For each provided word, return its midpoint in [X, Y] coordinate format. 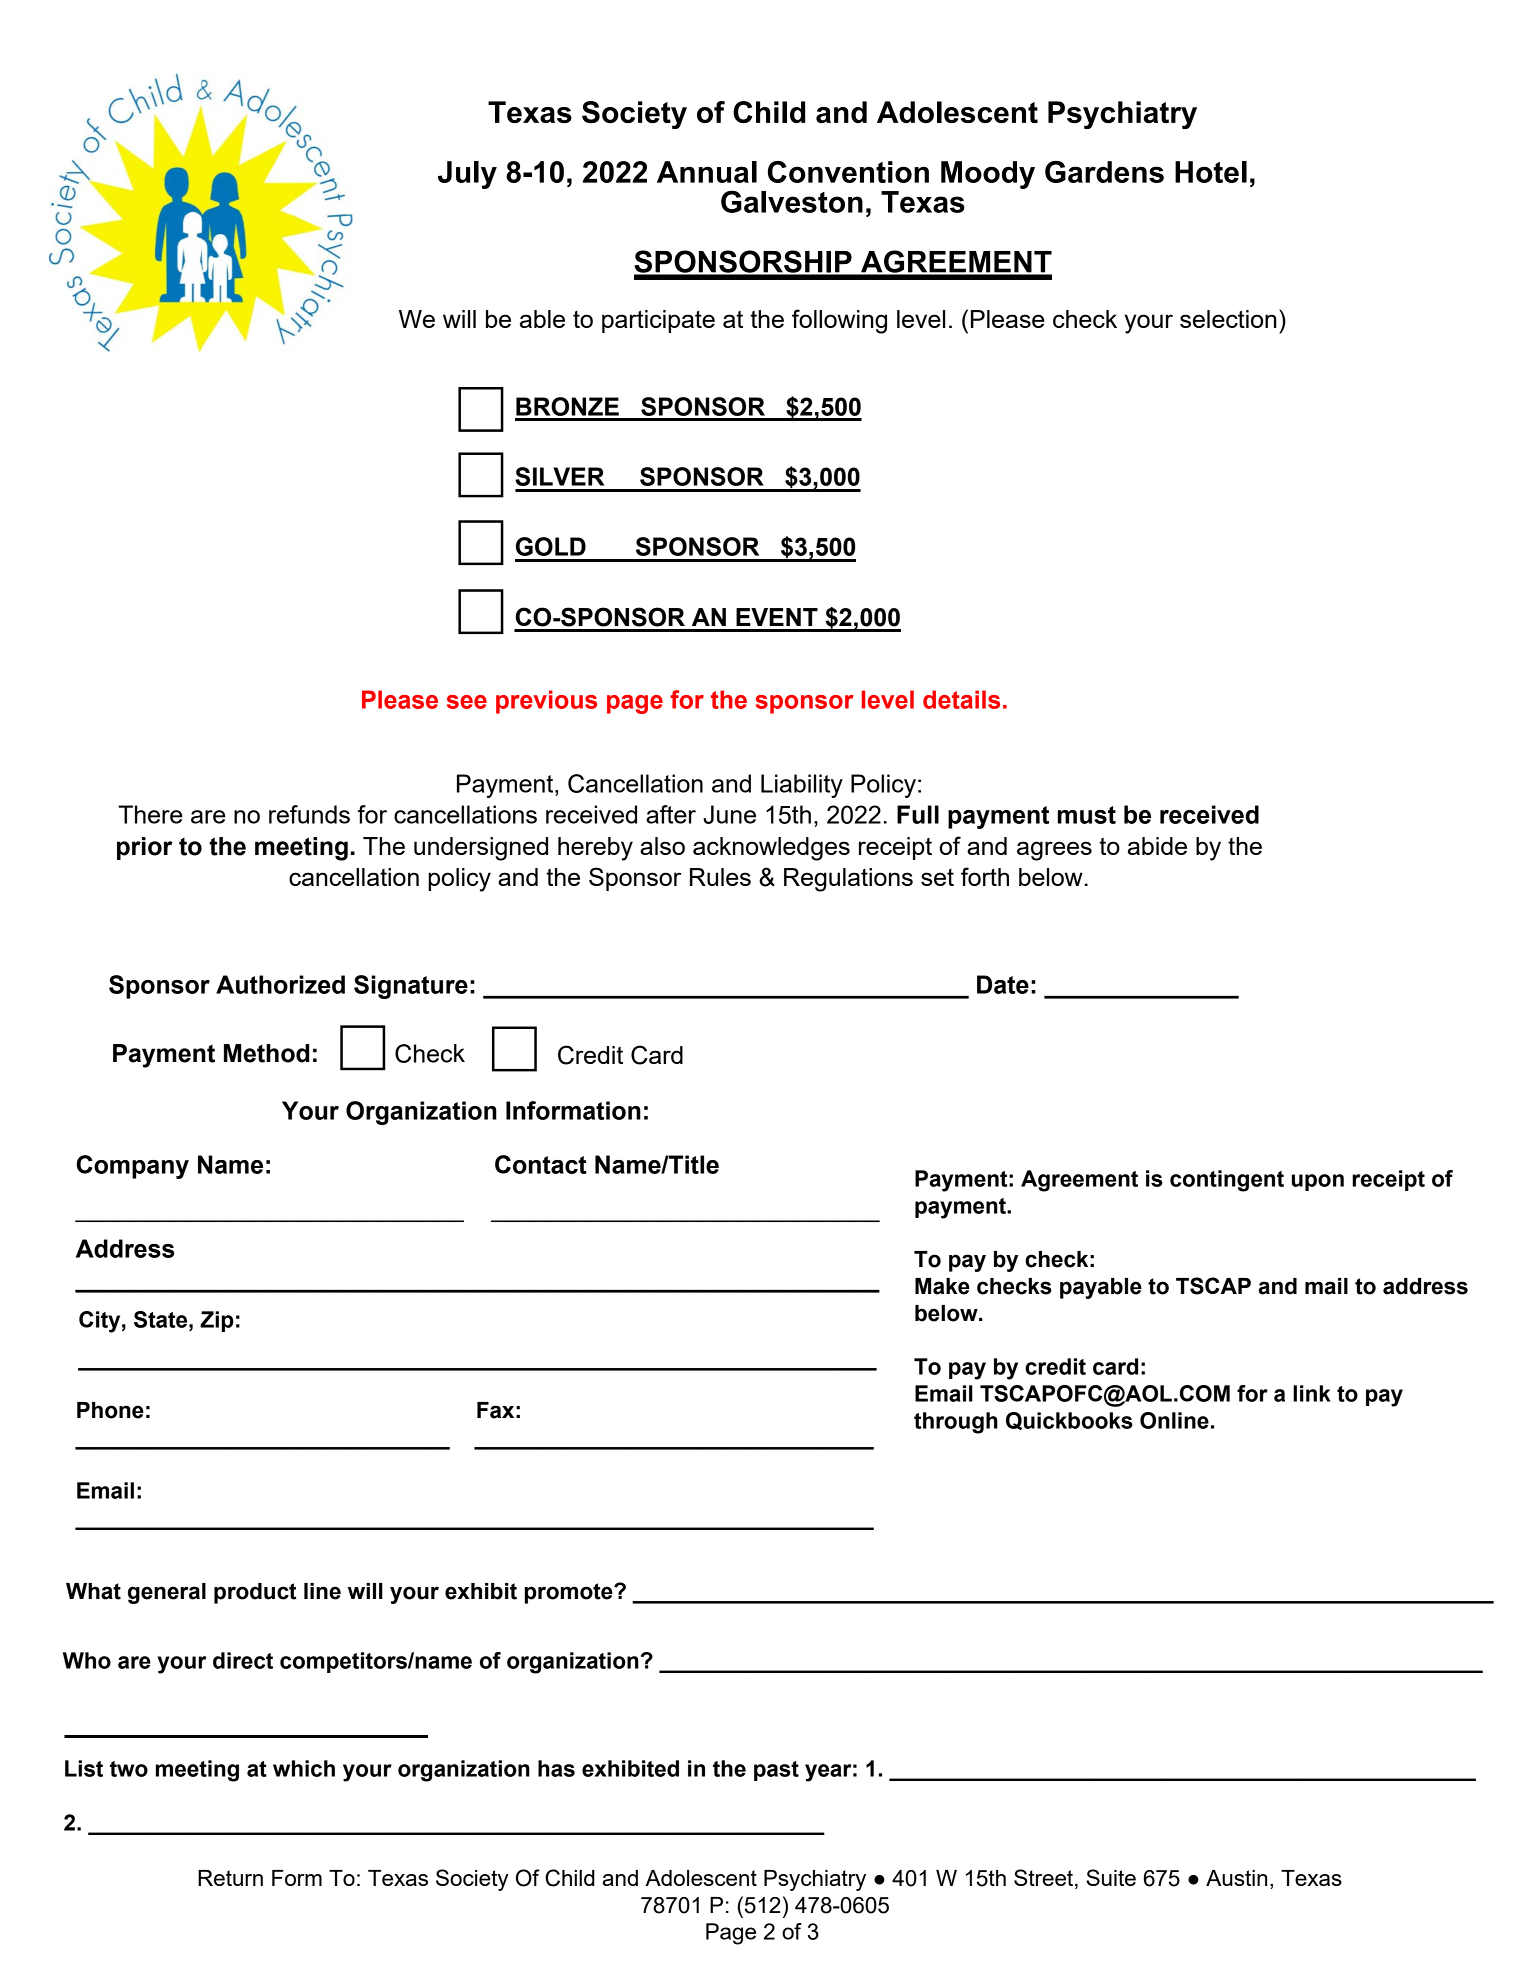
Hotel [1211, 172]
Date [1003, 984]
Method [266, 1053]
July [467, 175]
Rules [720, 877]
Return [230, 1878]
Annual [707, 172]
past [776, 1771]
